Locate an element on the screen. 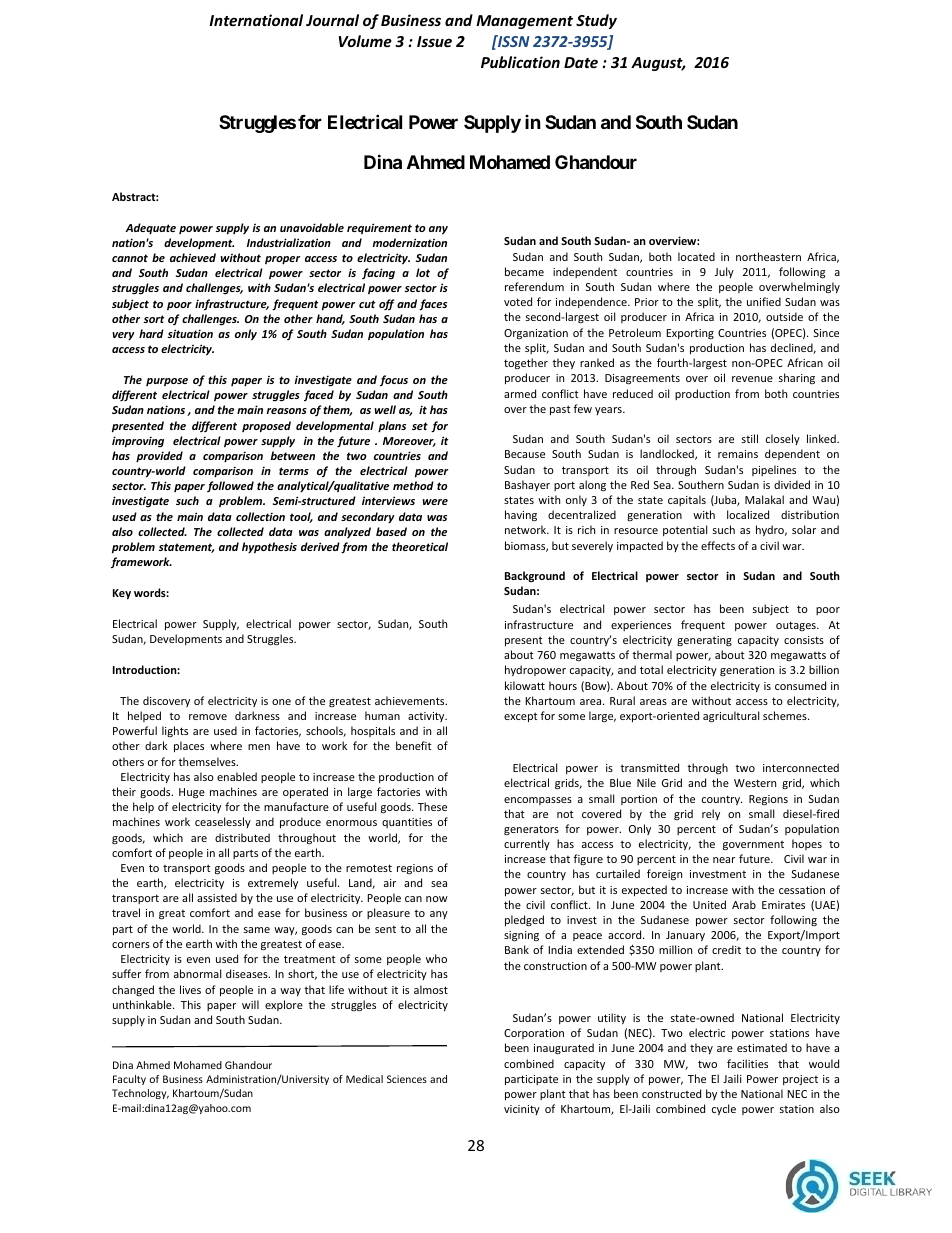  ISSN is located at coordinates (513, 41).
